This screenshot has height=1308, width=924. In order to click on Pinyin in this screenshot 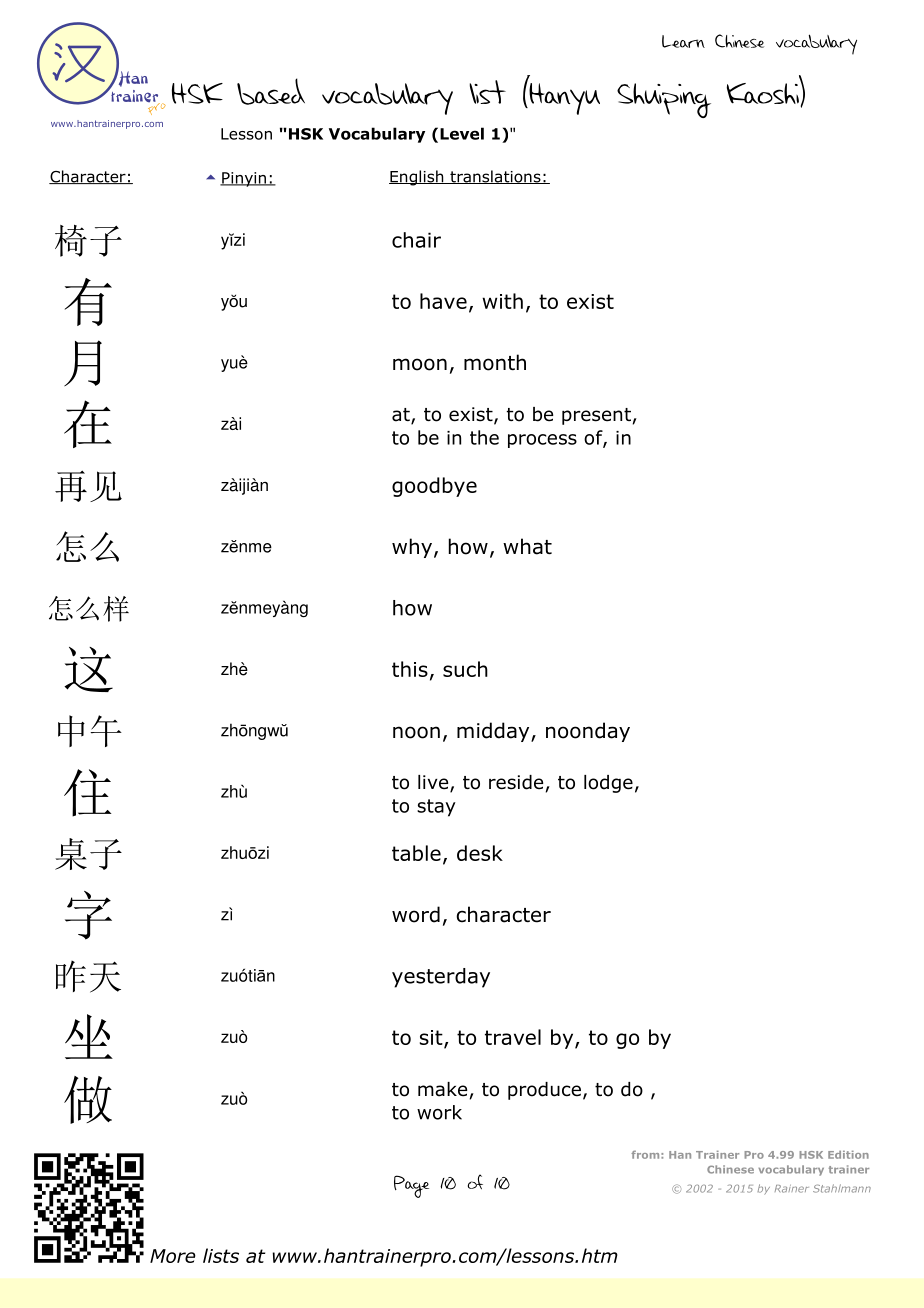, I will do `click(244, 179)`.
